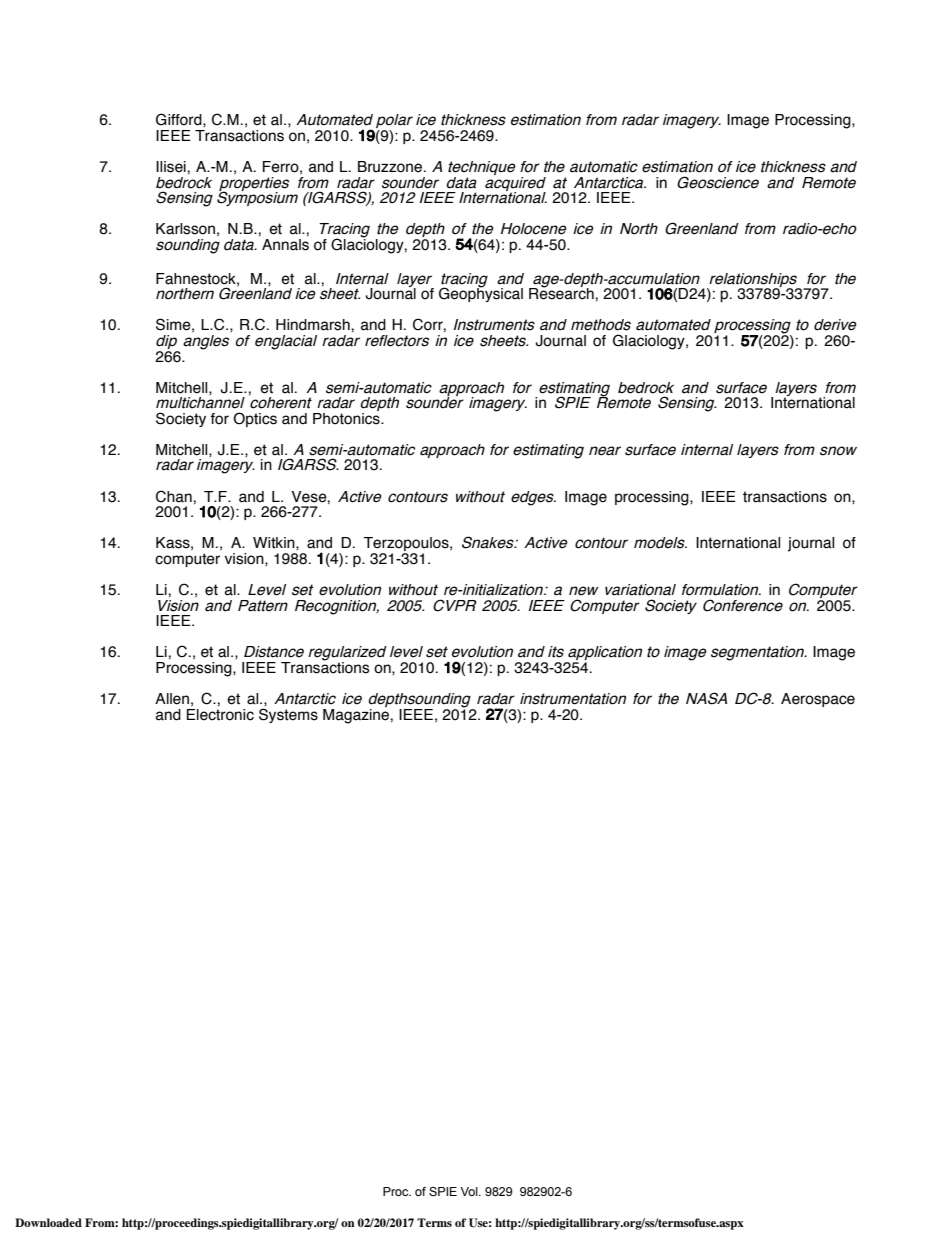  What do you see at coordinates (285, 245) in the page?
I see `Annals` at bounding box center [285, 245].
